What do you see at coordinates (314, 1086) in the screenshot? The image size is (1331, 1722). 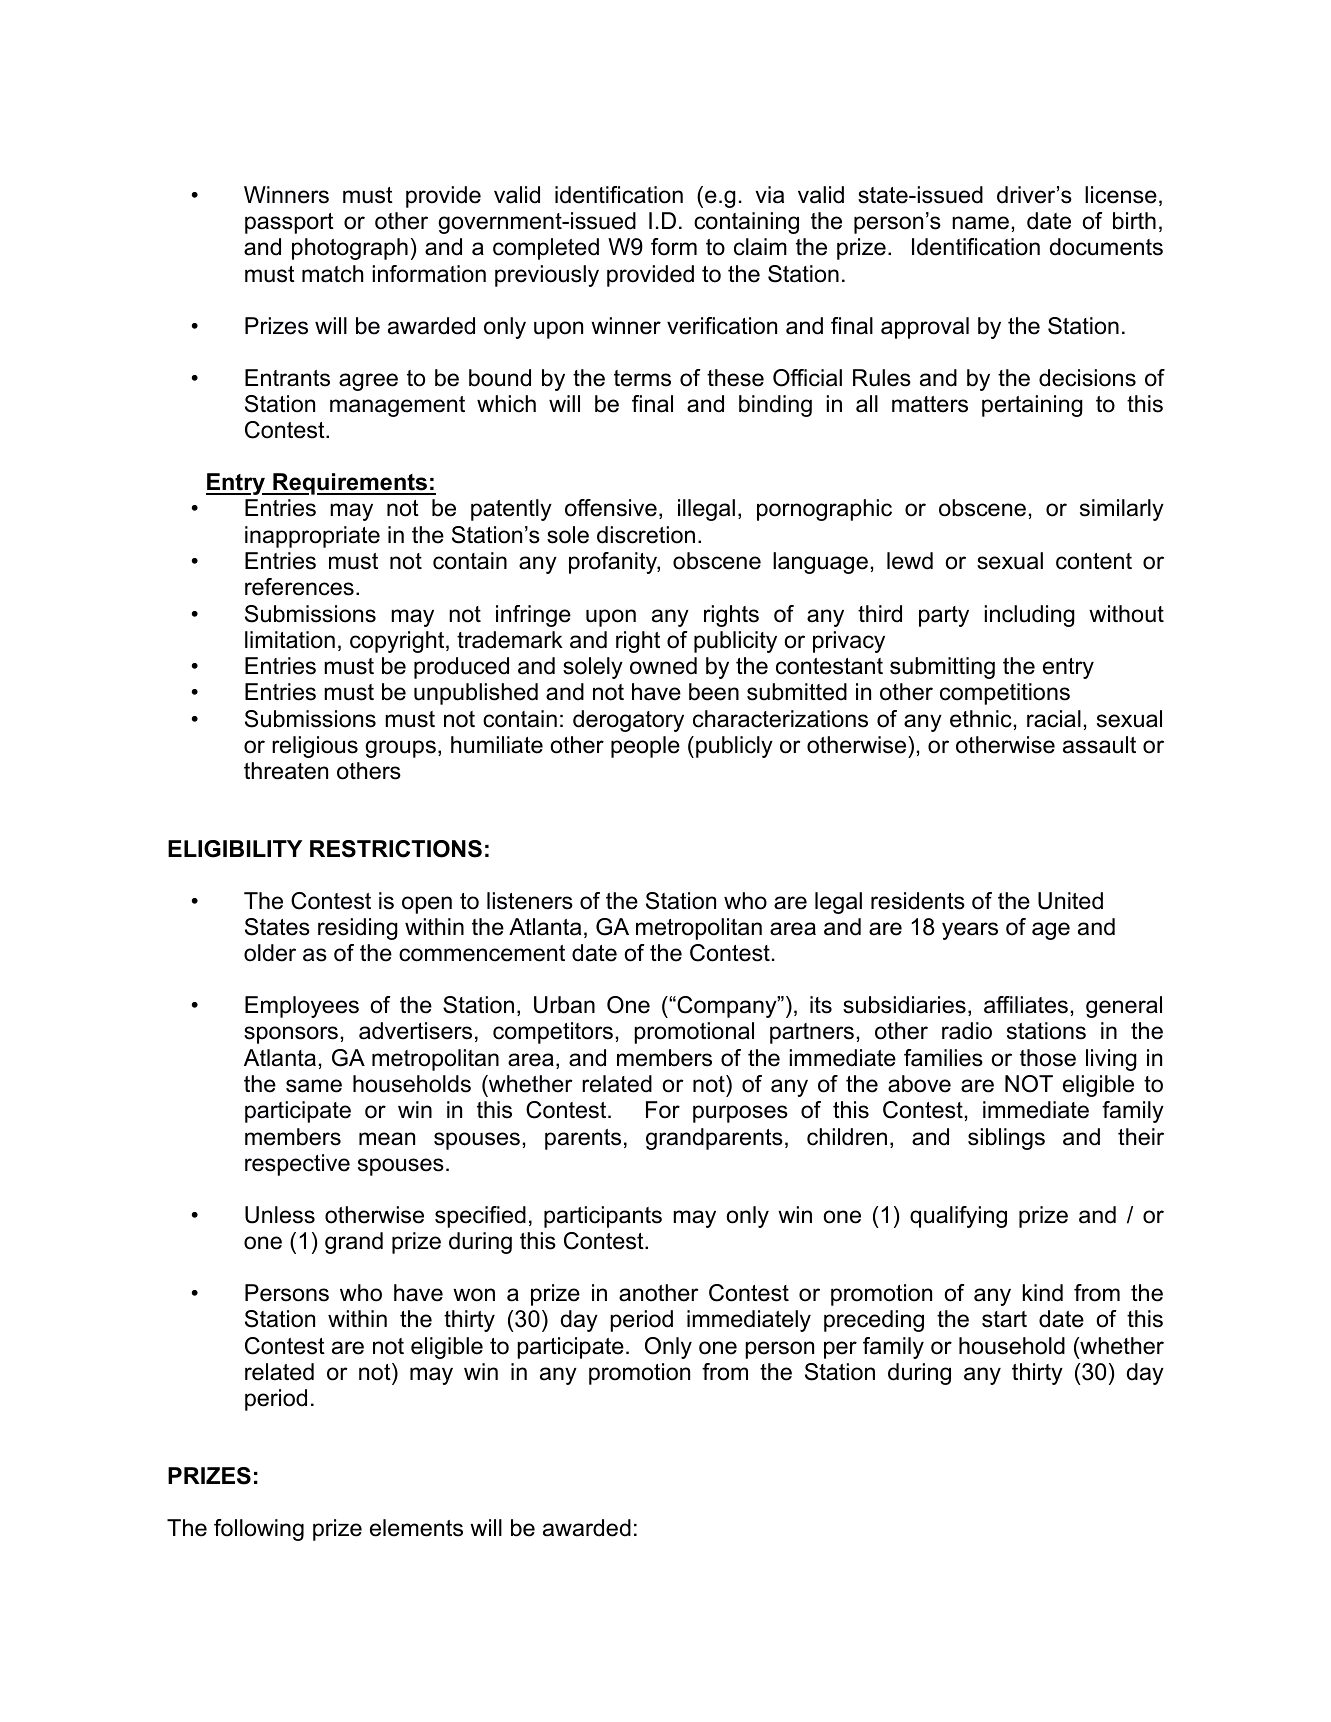 I see `same` at bounding box center [314, 1086].
